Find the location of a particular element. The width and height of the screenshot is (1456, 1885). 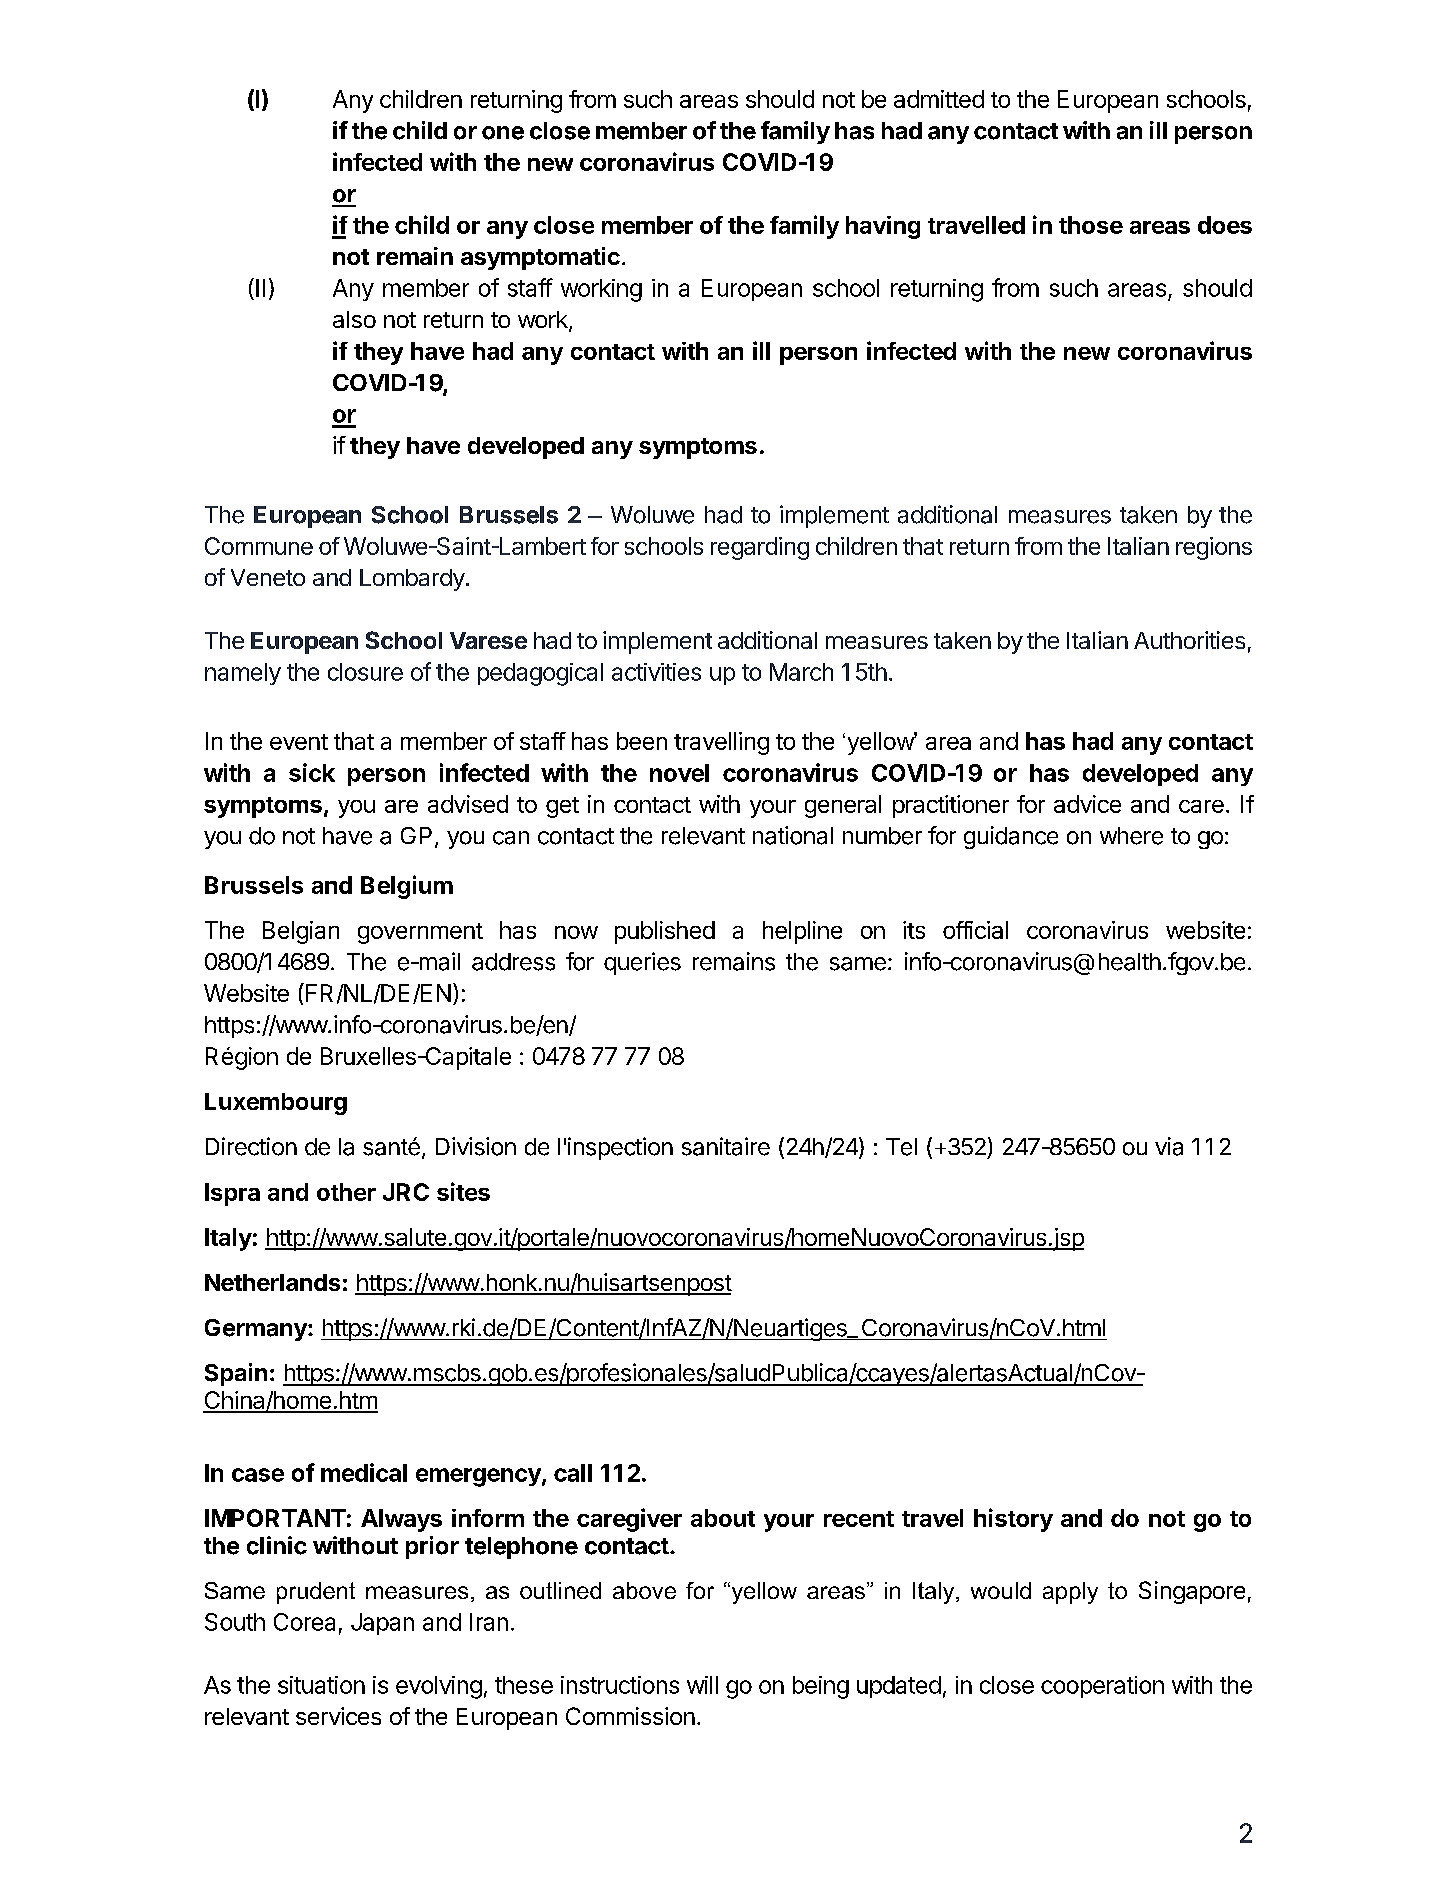

Authorities is located at coordinates (1189, 640).
